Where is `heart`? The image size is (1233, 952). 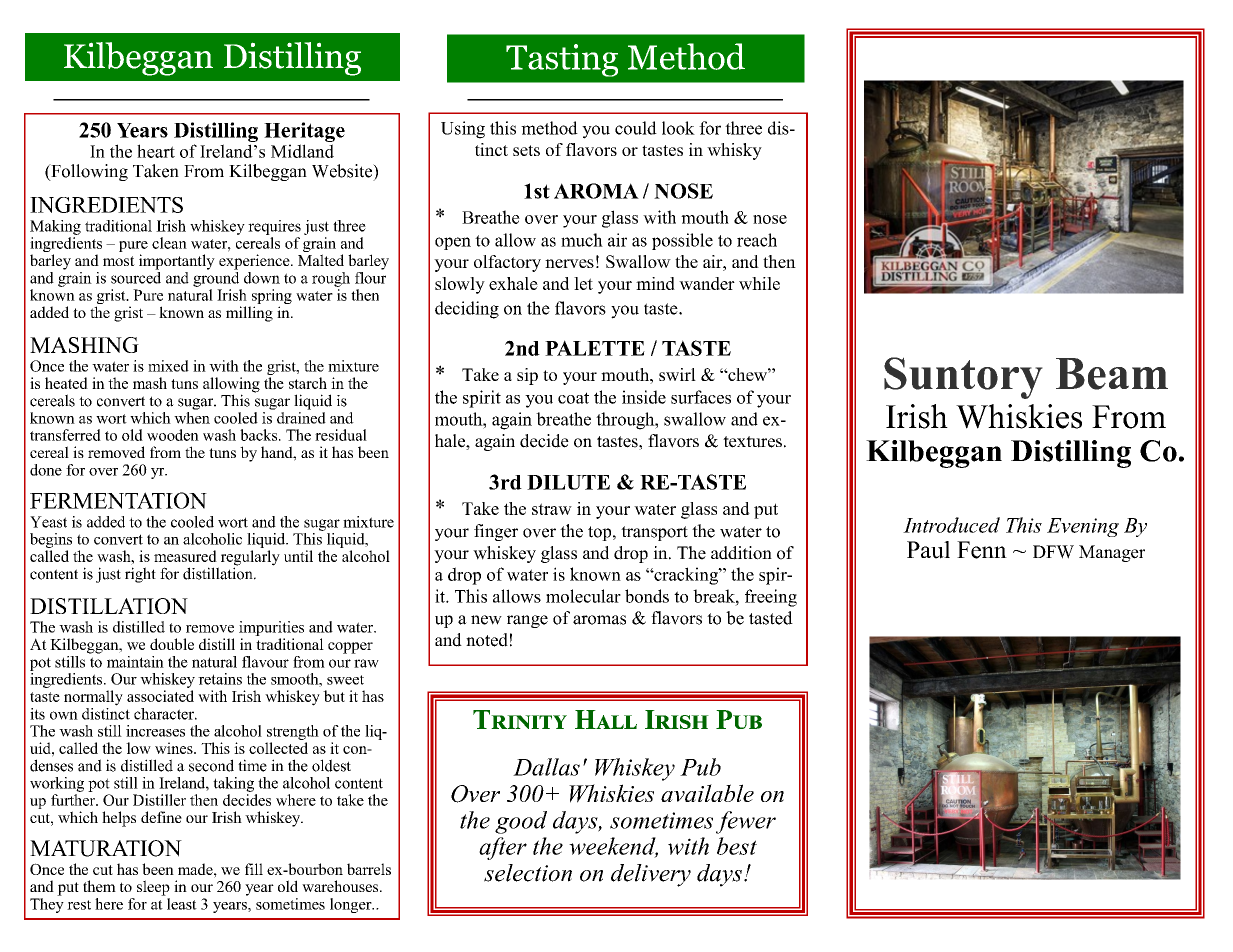 heart is located at coordinates (156, 151).
